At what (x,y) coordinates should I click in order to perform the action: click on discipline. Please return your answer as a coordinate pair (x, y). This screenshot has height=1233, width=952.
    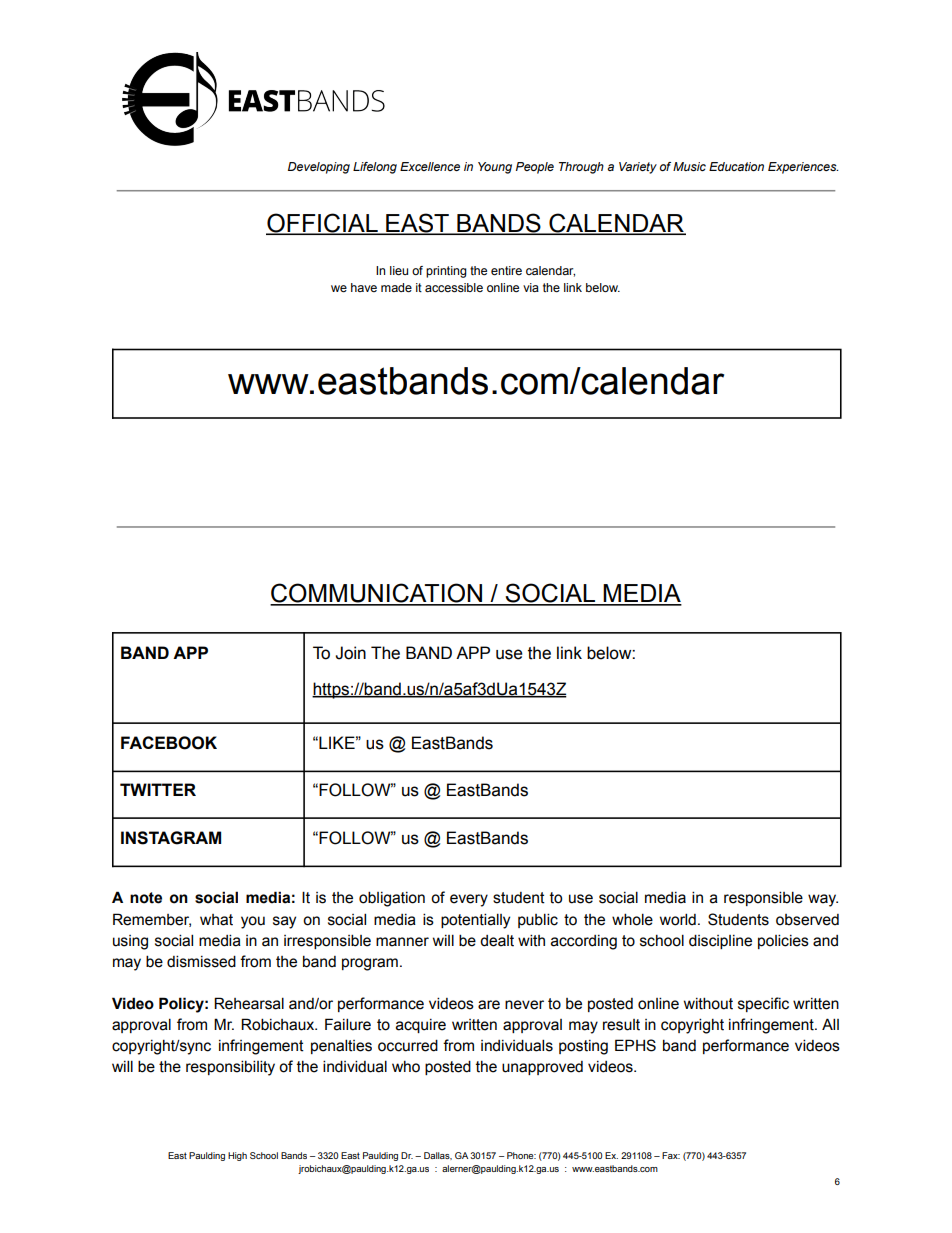
    Looking at the image, I should click on (720, 941).
